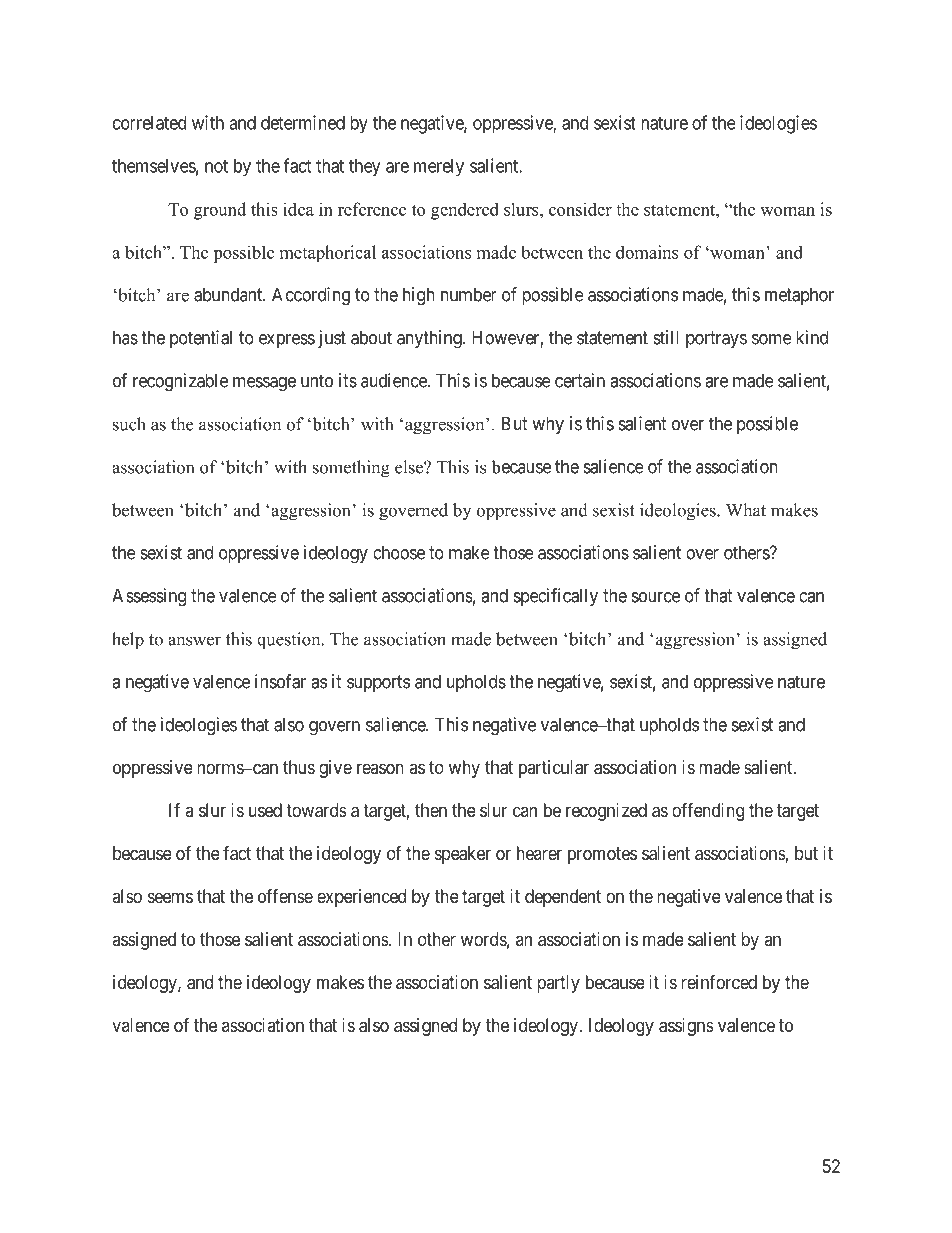 The height and width of the screenshot is (1233, 952). Describe the element at coordinates (170, 897) in the screenshot. I see `seems` at that location.
